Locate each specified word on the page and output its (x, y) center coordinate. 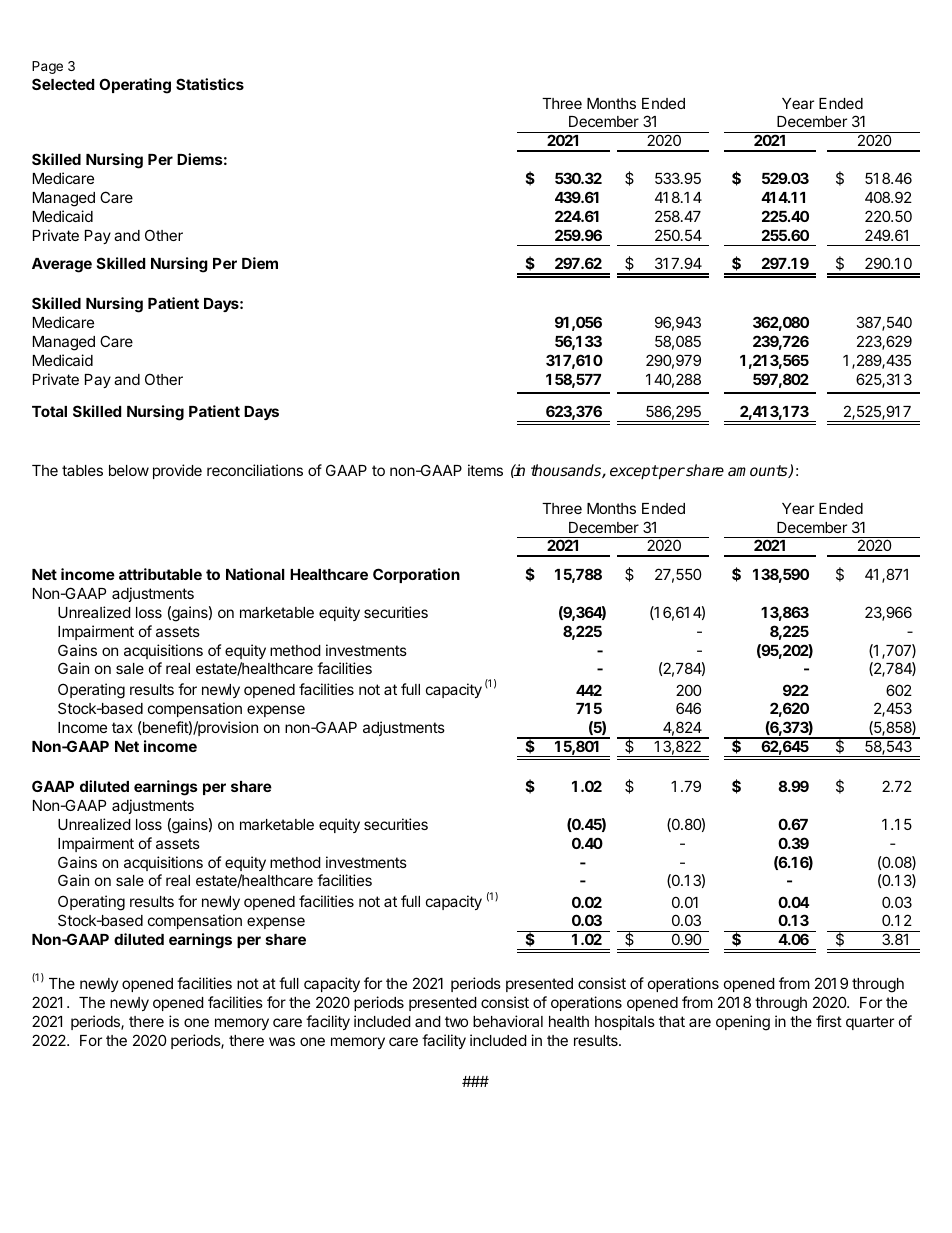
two (456, 1021)
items (485, 470)
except (634, 472)
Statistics (210, 84)
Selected (63, 84)
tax (122, 727)
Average (62, 265)
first (829, 1021)
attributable (160, 574)
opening (743, 1023)
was (282, 1041)
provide (177, 471)
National (255, 574)
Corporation (416, 575)
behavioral (508, 1021)
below (129, 470)
